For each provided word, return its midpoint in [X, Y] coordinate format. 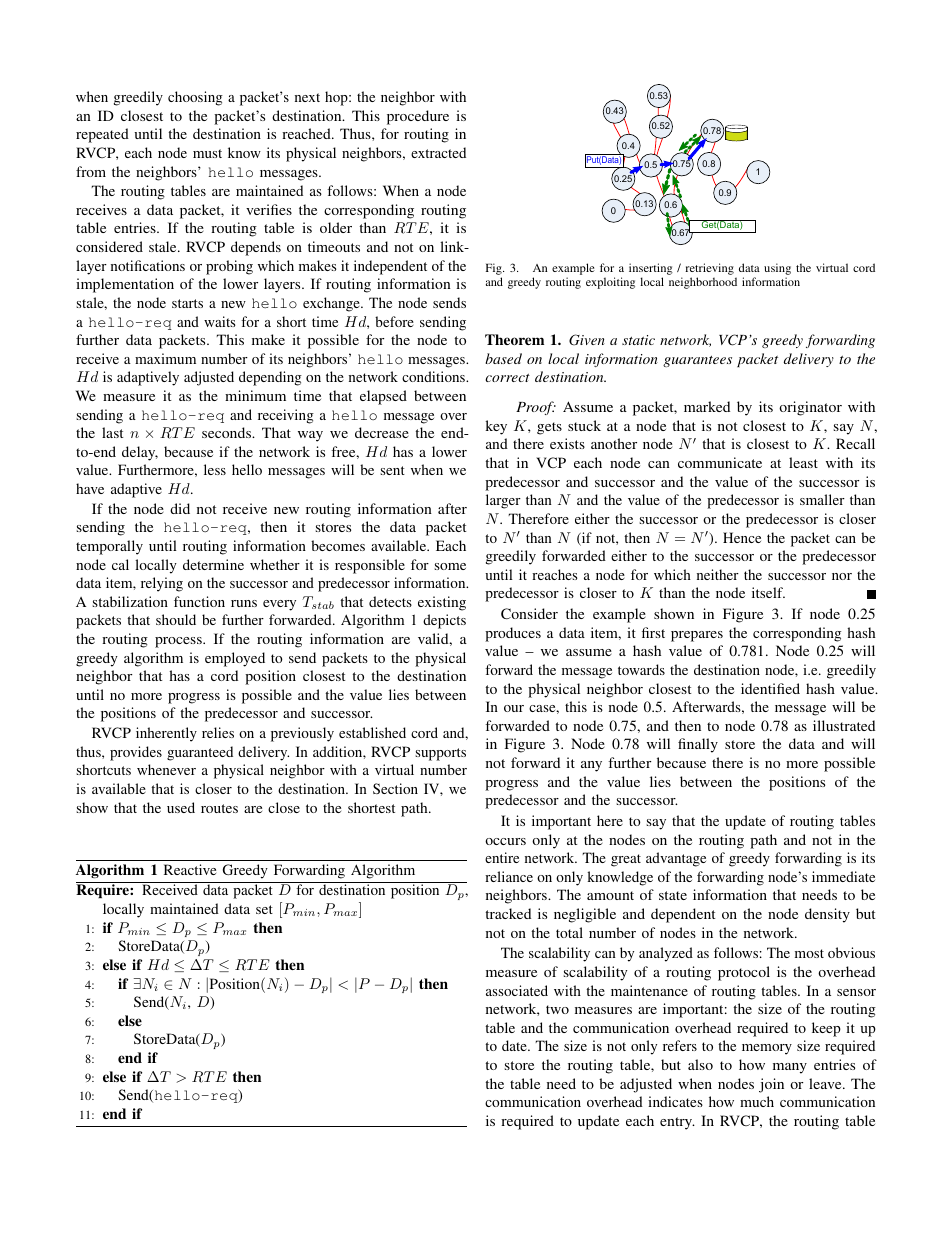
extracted [438, 152]
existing [442, 603]
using [777, 270]
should [176, 619]
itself [768, 592]
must [207, 153]
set [264, 909]
